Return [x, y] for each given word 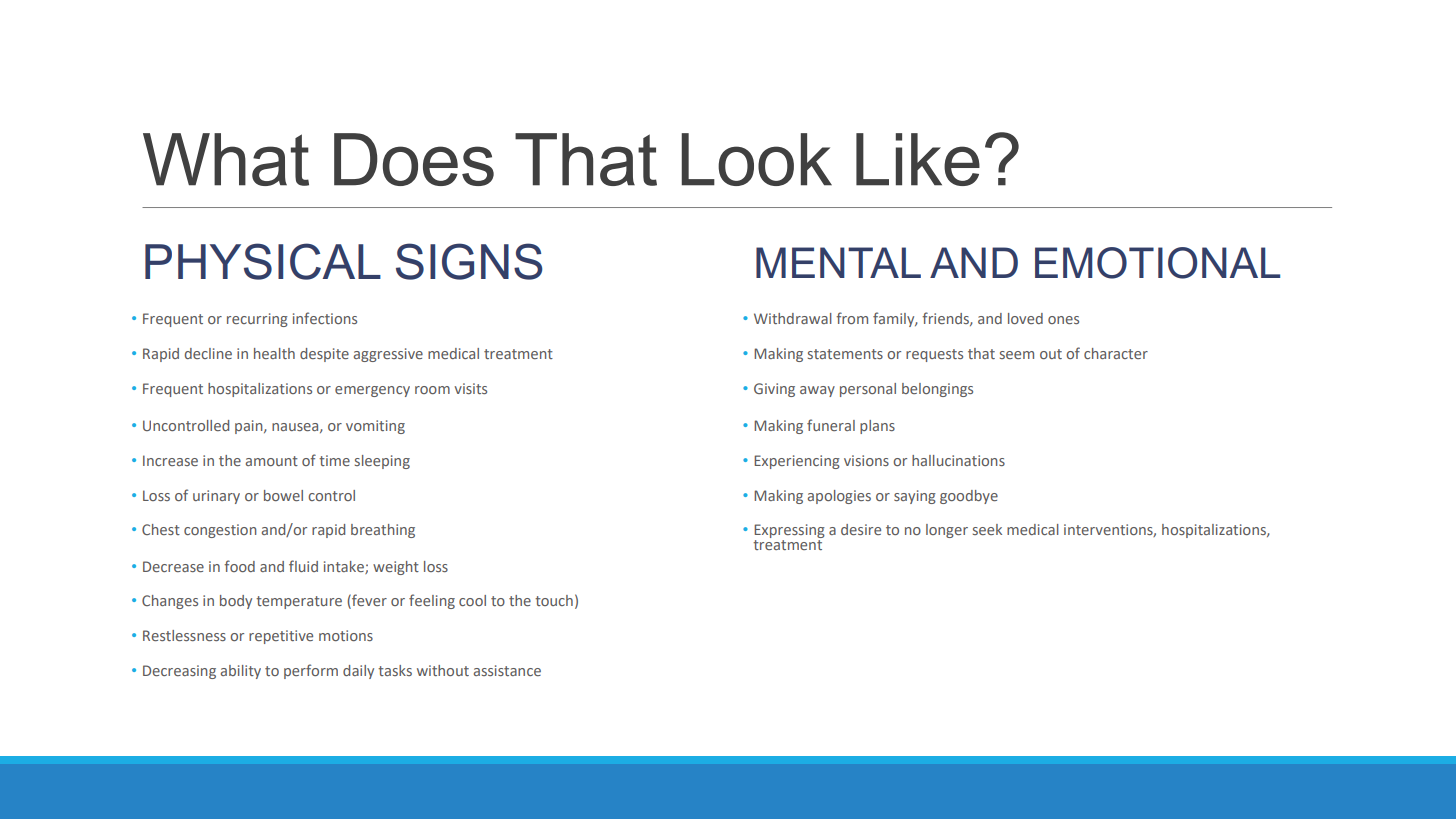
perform [311, 671]
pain [250, 427]
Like [918, 159]
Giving [774, 390]
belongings [937, 390]
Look [757, 159]
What [226, 159]
